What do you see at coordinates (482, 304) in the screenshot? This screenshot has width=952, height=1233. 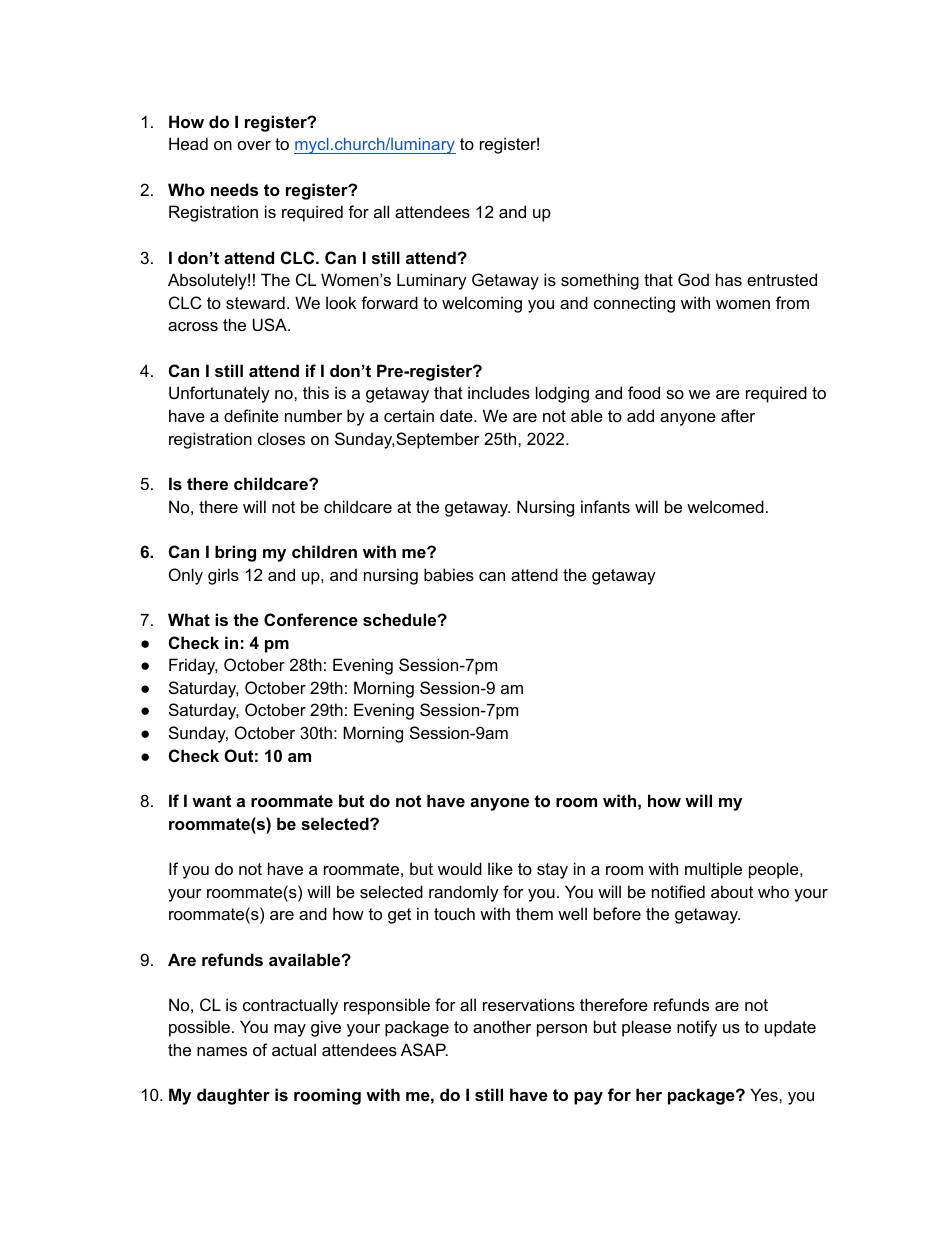 I see `welcoming` at bounding box center [482, 304].
